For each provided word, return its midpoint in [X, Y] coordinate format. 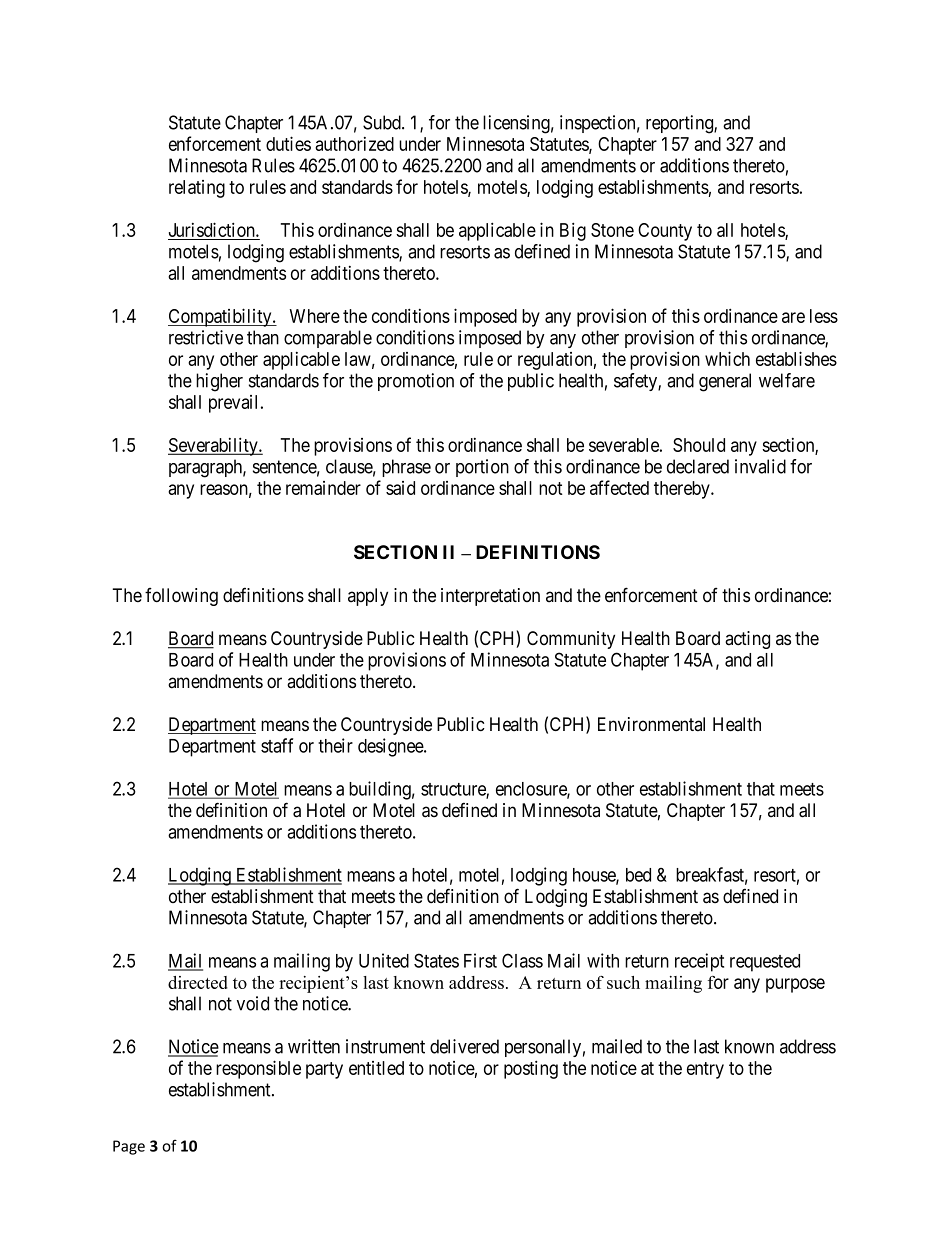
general [725, 382]
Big [573, 231]
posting [531, 1069]
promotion [416, 382]
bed [638, 875]
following [181, 597]
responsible [258, 1069]
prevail [235, 404]
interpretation [490, 597]
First [480, 960]
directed [198, 982]
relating [197, 189]
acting [747, 640]
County [665, 232]
